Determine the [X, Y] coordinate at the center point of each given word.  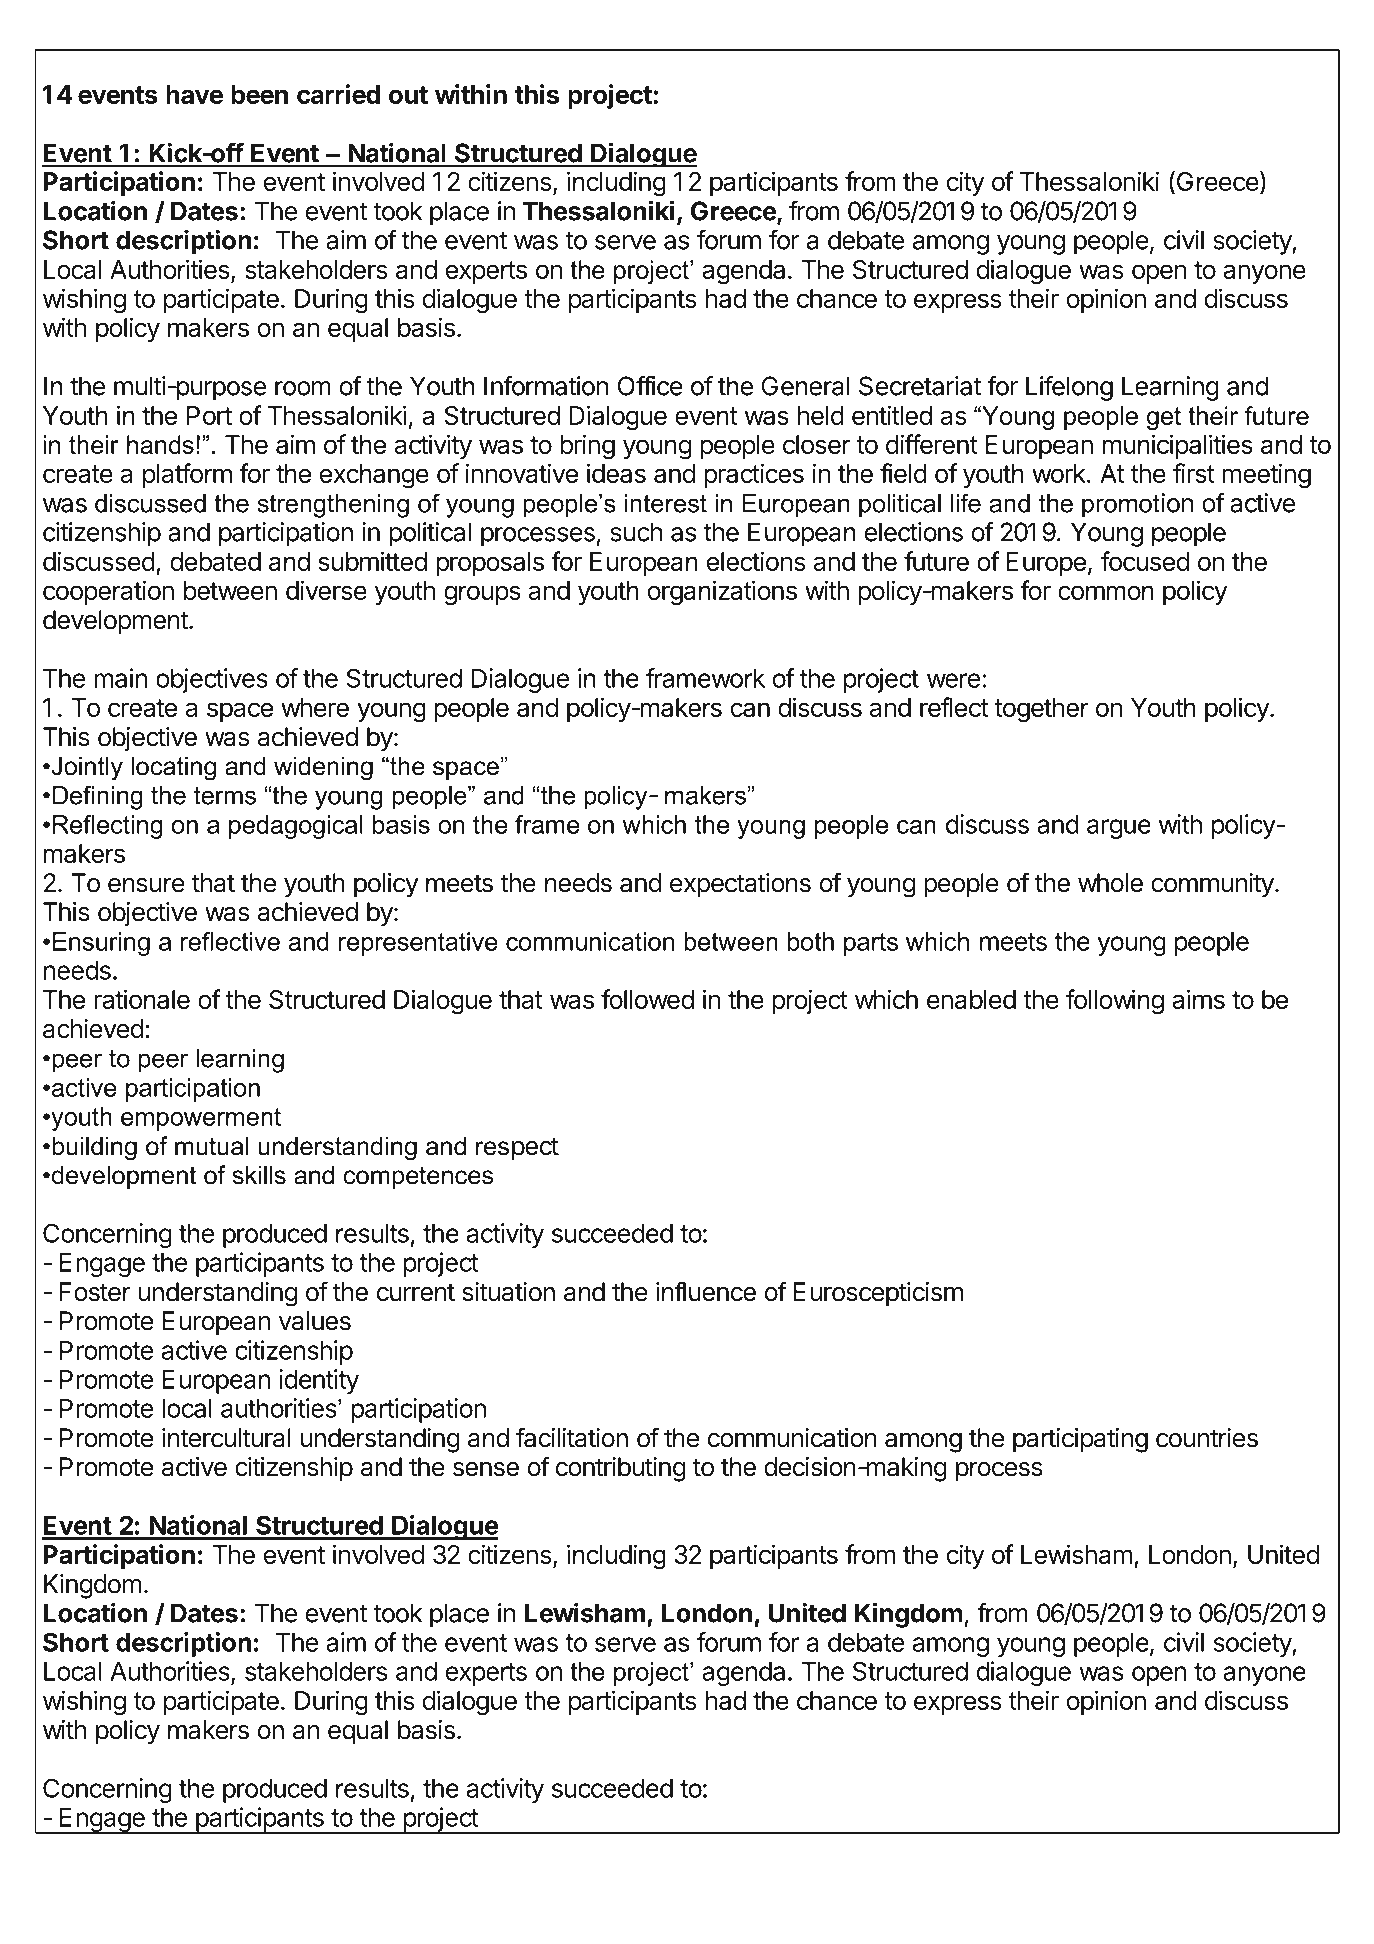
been [259, 94]
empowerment [201, 1119]
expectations [740, 885]
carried [338, 94]
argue [1119, 829]
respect [517, 1149]
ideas [616, 473]
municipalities [1178, 446]
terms [225, 795]
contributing [621, 1469]
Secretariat [920, 386]
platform [187, 475]
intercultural [226, 1438]
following [1115, 1002]
